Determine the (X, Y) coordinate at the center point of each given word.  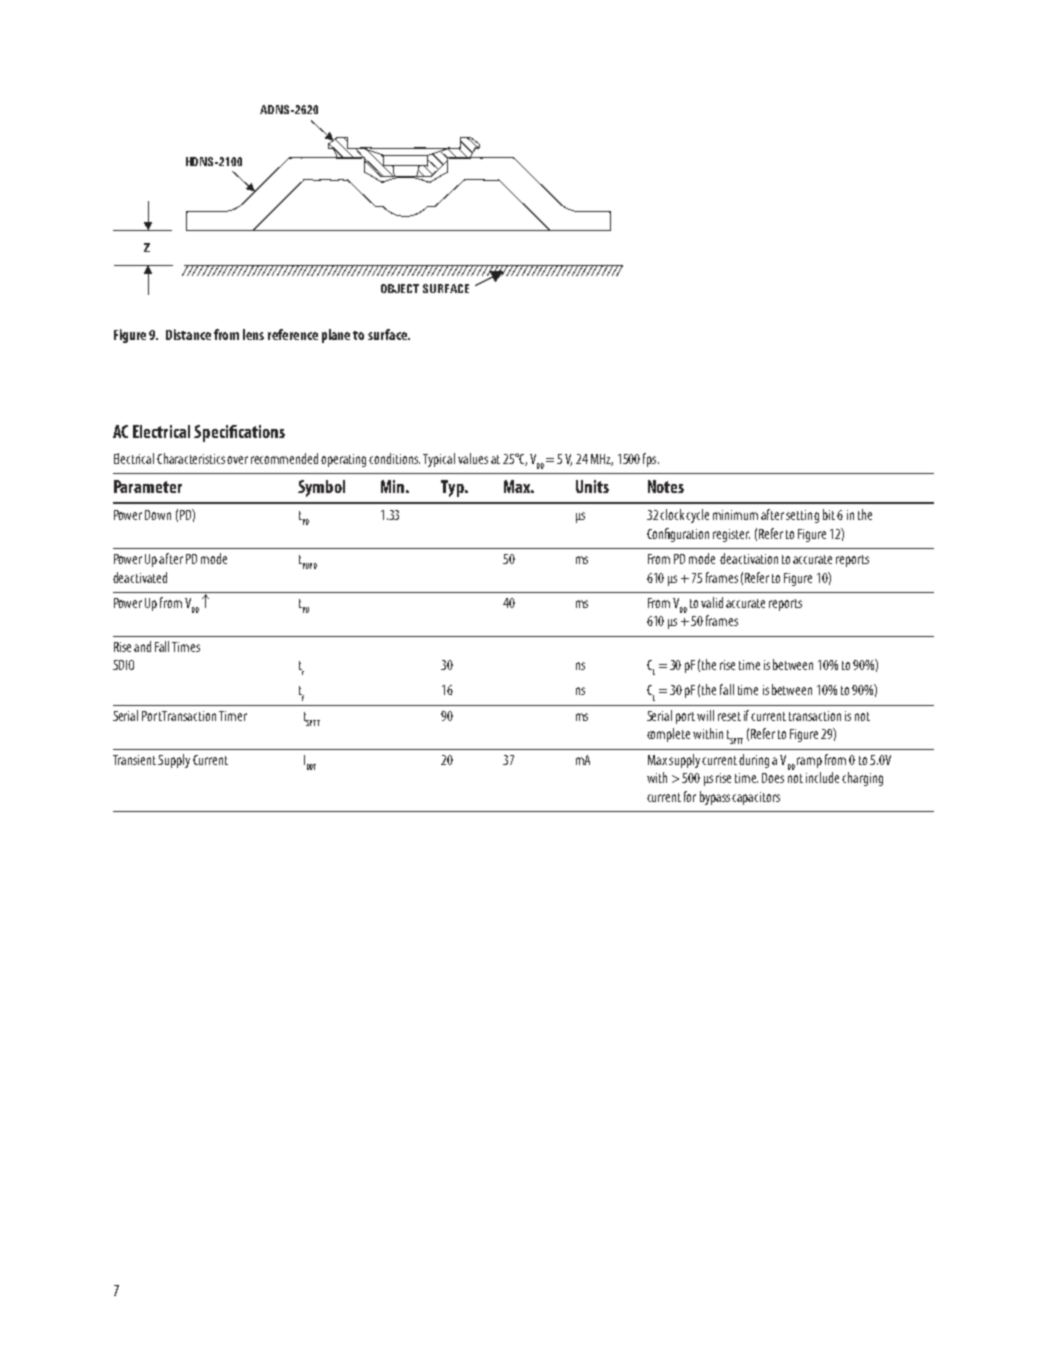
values (473, 458)
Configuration (678, 535)
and (142, 646)
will (705, 715)
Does (773, 778)
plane (336, 336)
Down (158, 515)
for (690, 796)
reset (729, 716)
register (731, 535)
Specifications (239, 433)
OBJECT (400, 288)
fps (651, 460)
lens (253, 334)
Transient (134, 760)
